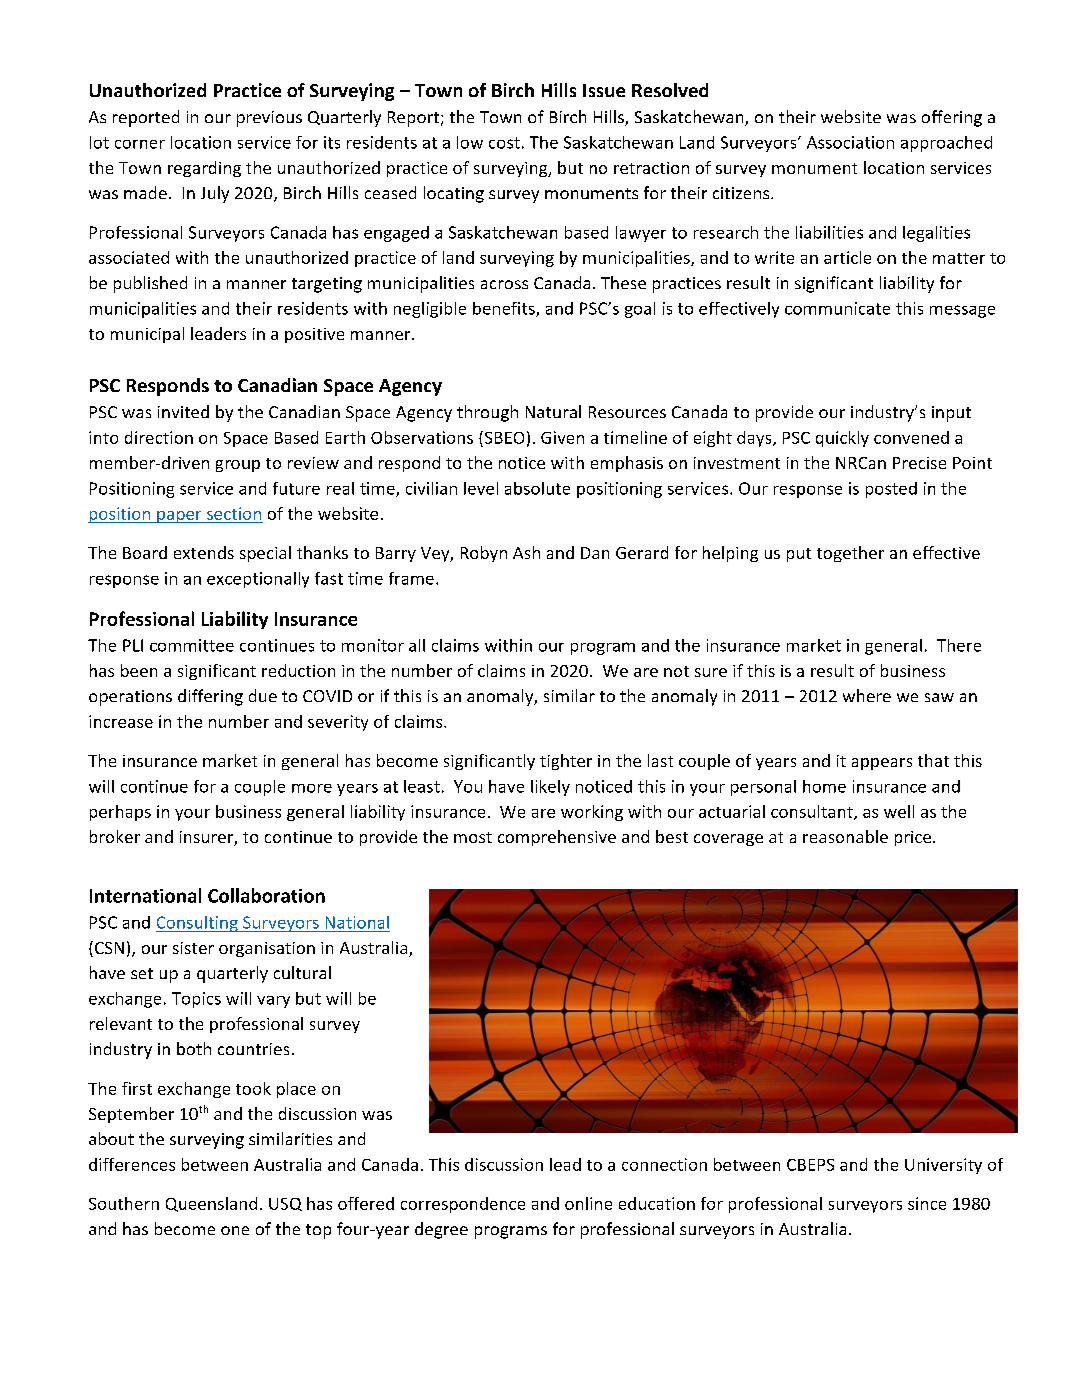 This screenshot has height=1386, width=1071. I want to click on where, so click(867, 695).
